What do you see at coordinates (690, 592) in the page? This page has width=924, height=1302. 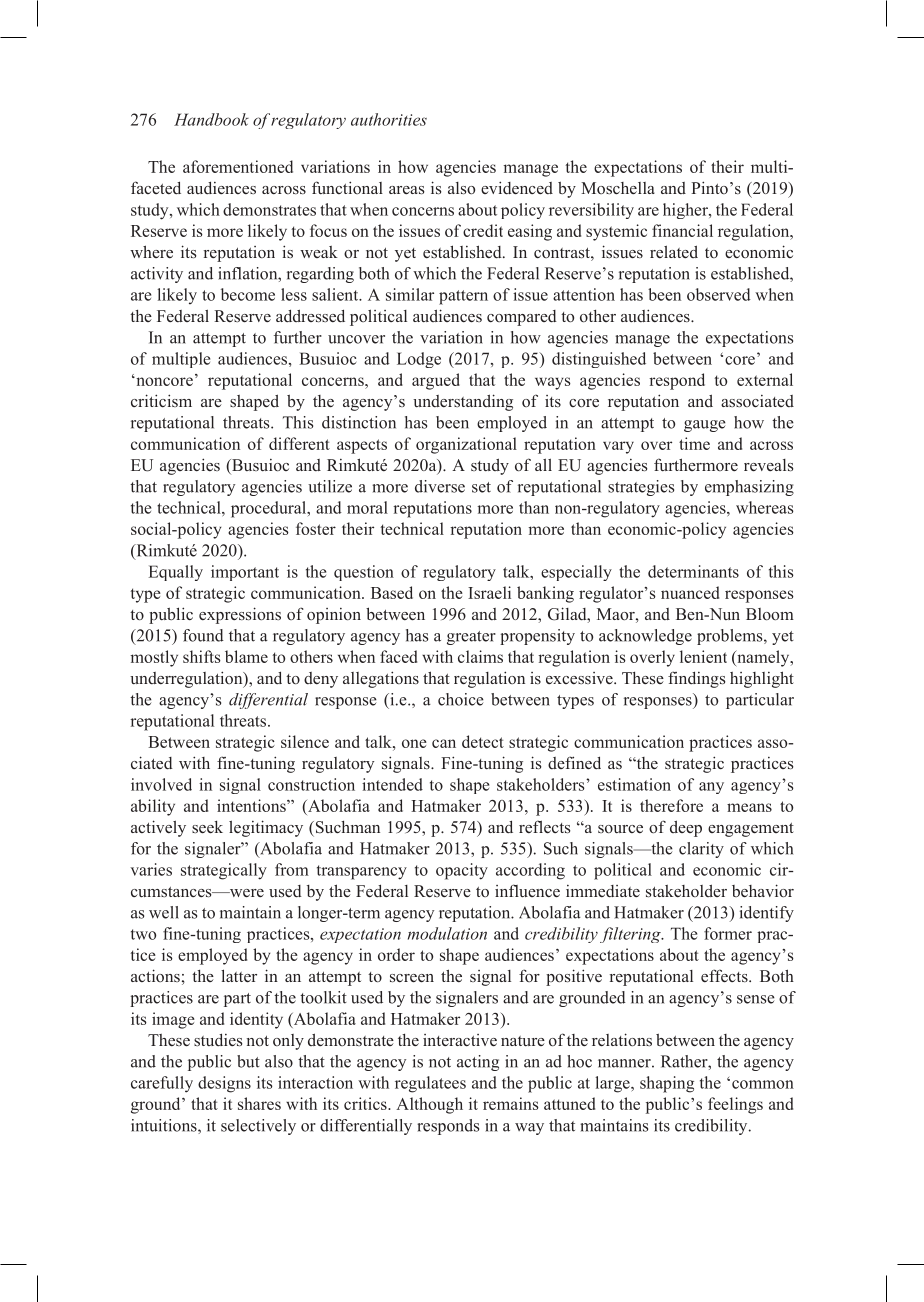 I see `nuanced` at bounding box center [690, 592].
